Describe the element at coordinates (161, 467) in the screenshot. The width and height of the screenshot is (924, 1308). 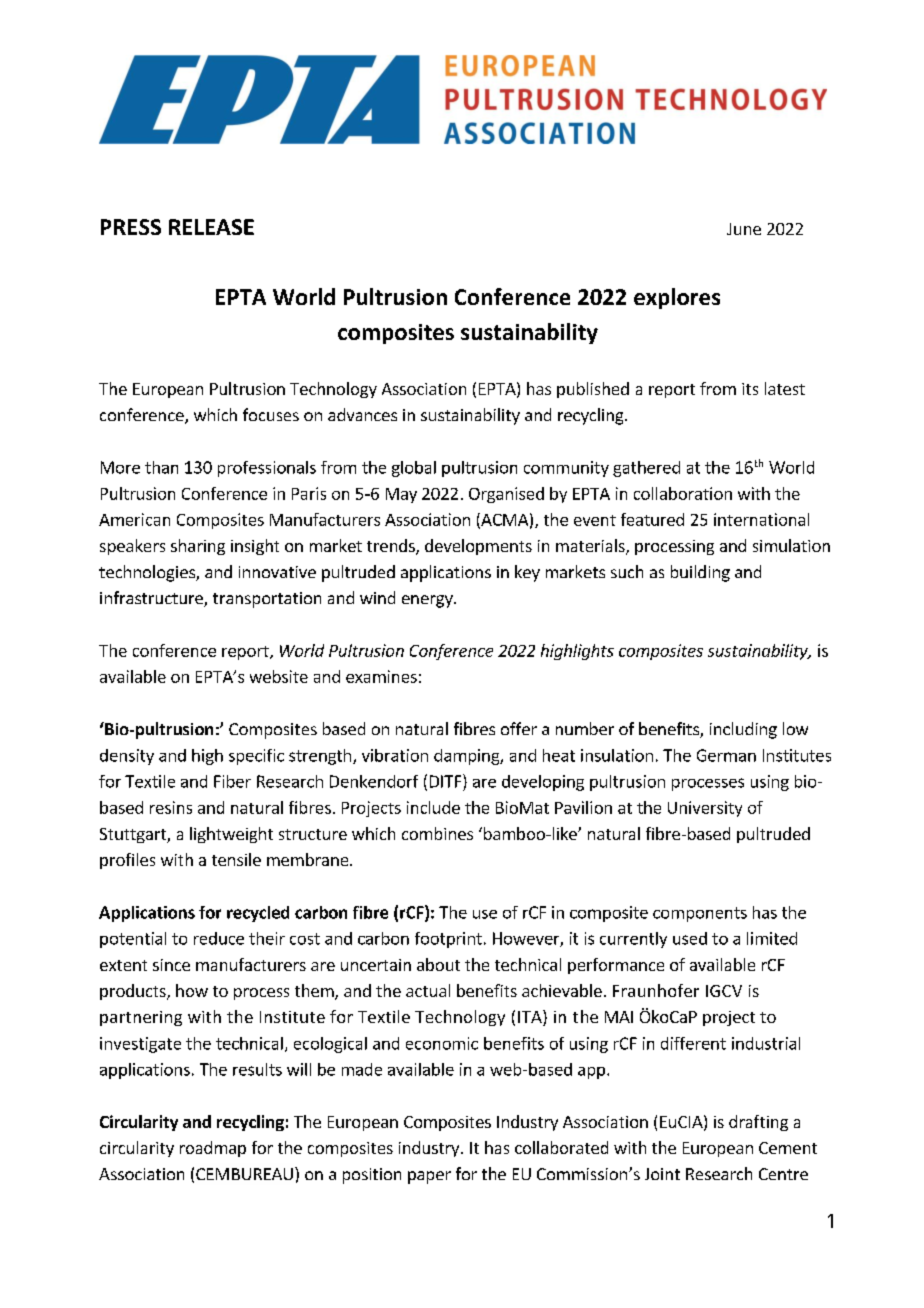
I see `than` at that location.
